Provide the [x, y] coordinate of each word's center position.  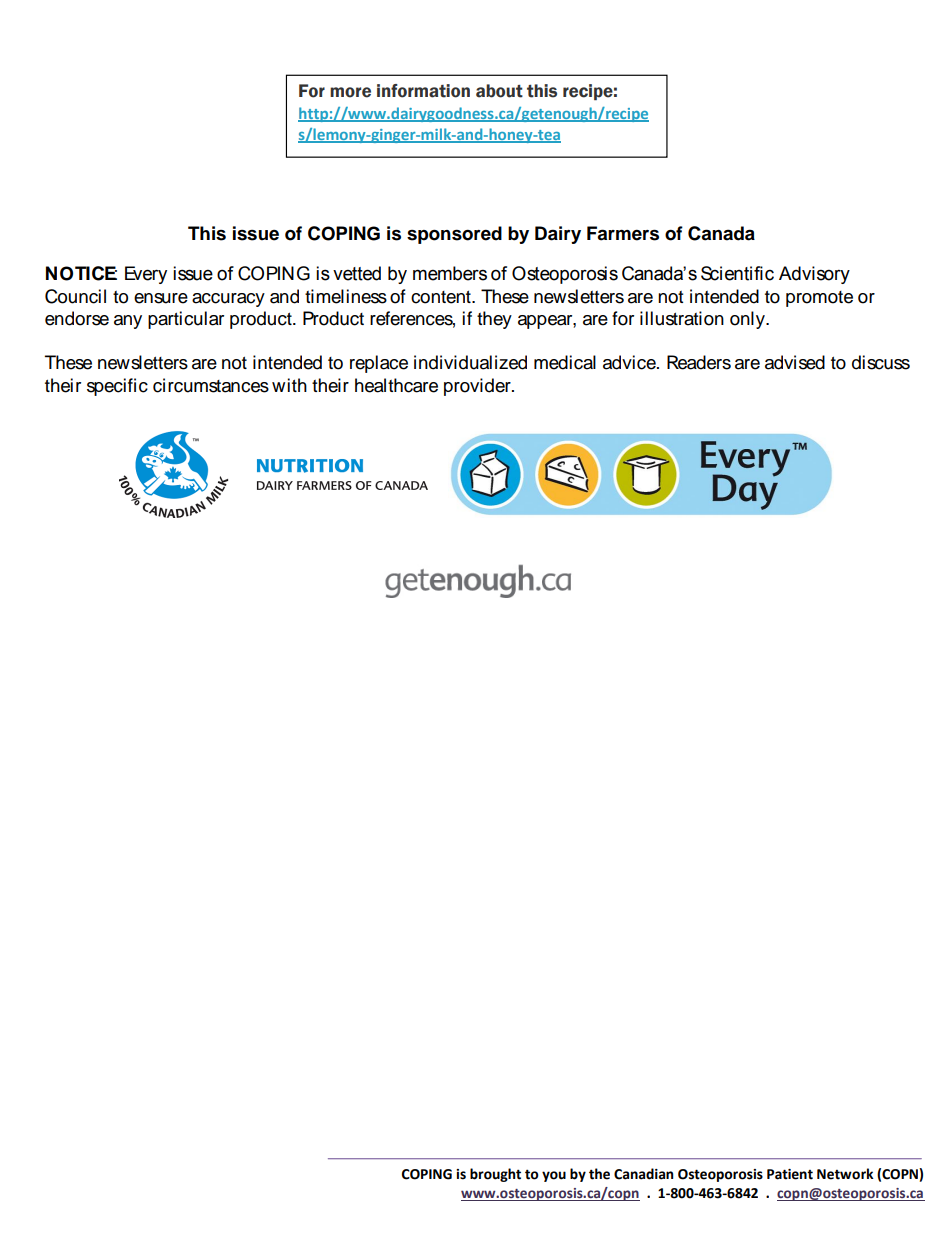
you [554, 1176]
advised [795, 362]
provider [478, 387]
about [499, 91]
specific [117, 387]
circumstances [211, 385]
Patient [790, 1174]
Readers [699, 362]
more [350, 92]
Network [845, 1174]
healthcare [396, 385]
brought [495, 1175]
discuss [881, 362]
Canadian [643, 1174]
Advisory [814, 275]
